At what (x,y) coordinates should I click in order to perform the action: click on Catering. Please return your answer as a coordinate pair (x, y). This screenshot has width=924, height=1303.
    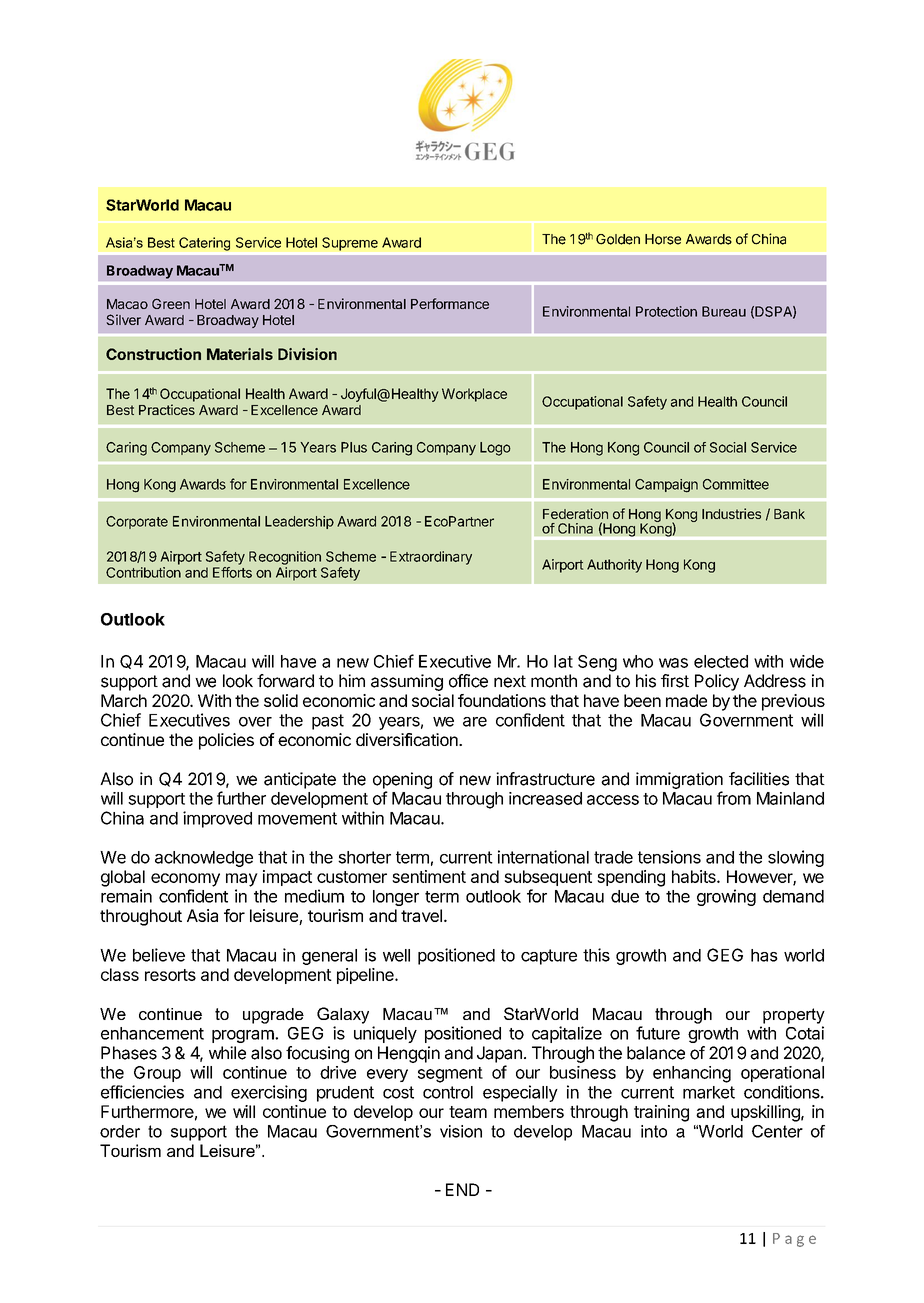
    Looking at the image, I should click on (204, 244).
